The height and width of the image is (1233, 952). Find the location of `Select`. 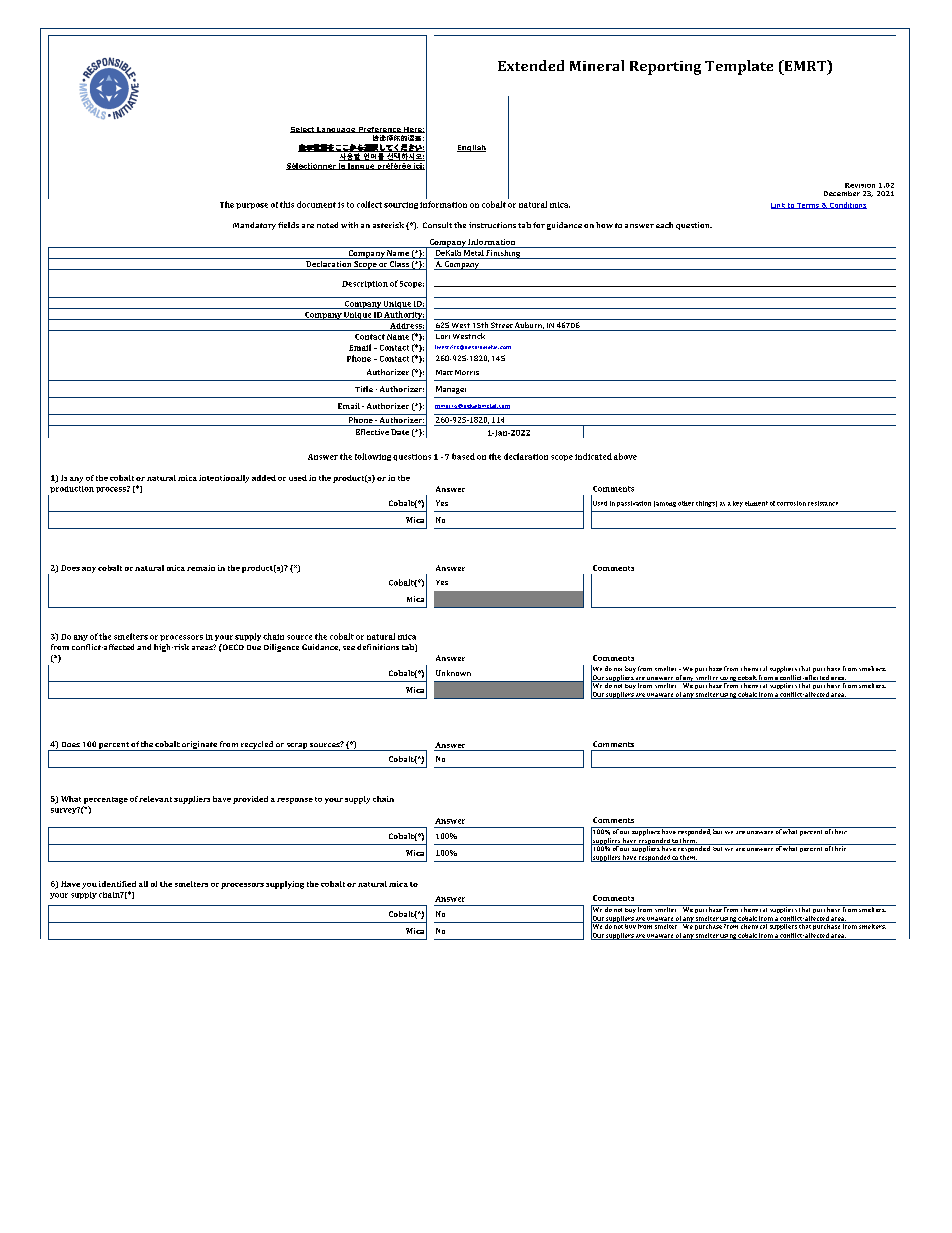

Select is located at coordinates (303, 130).
